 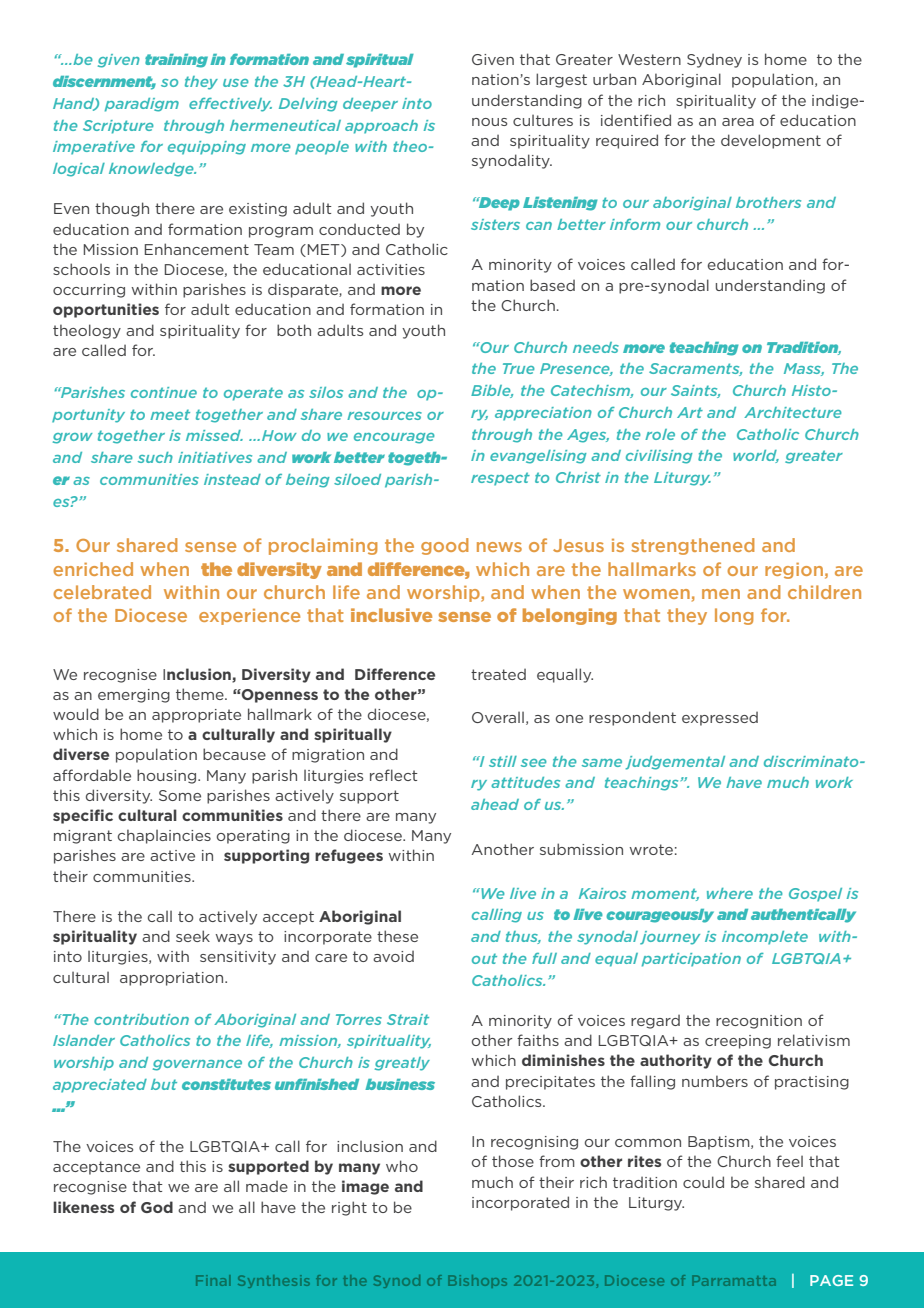 I want to click on Some, so click(x=180, y=795).
